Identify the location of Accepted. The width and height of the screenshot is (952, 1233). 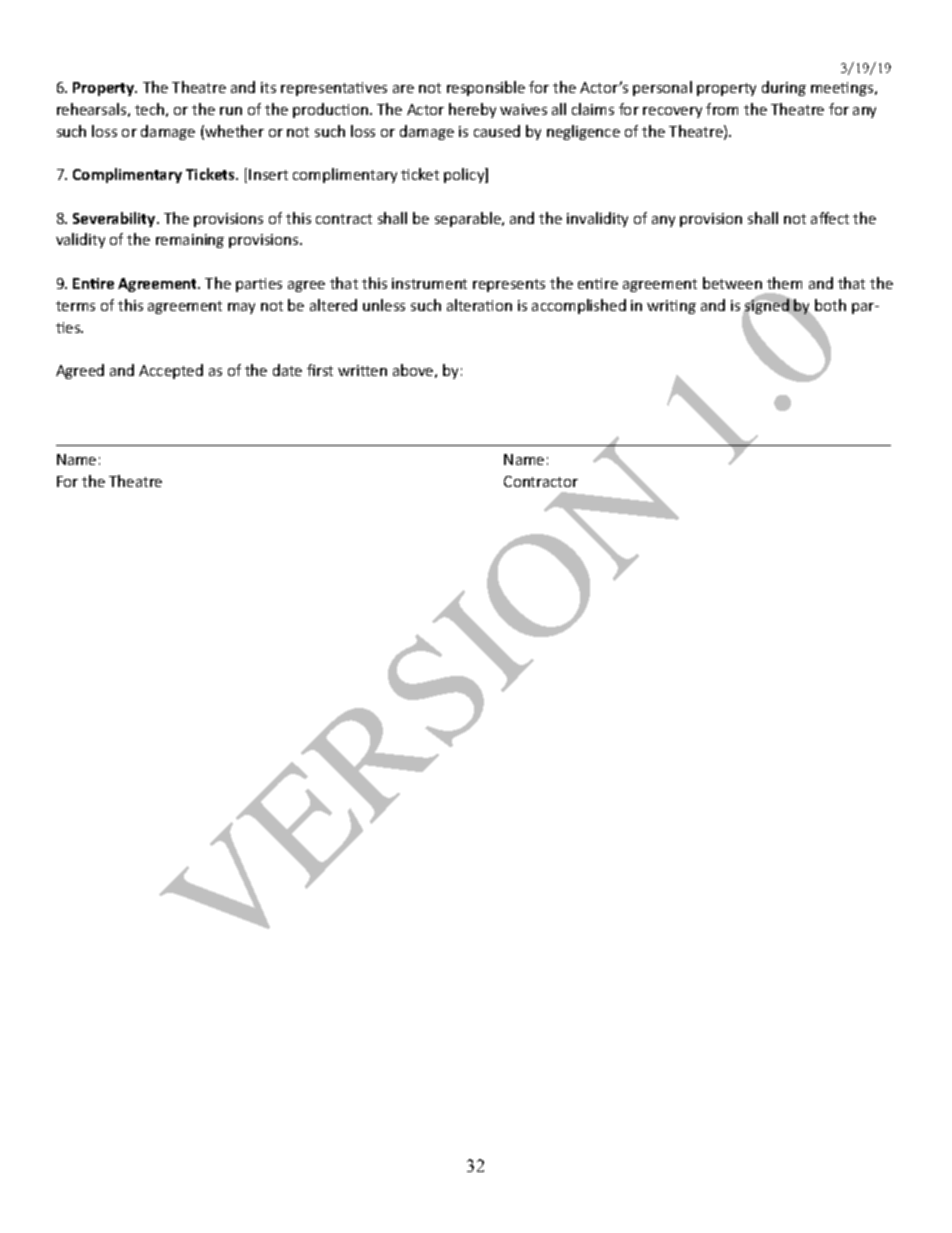
(171, 371).
